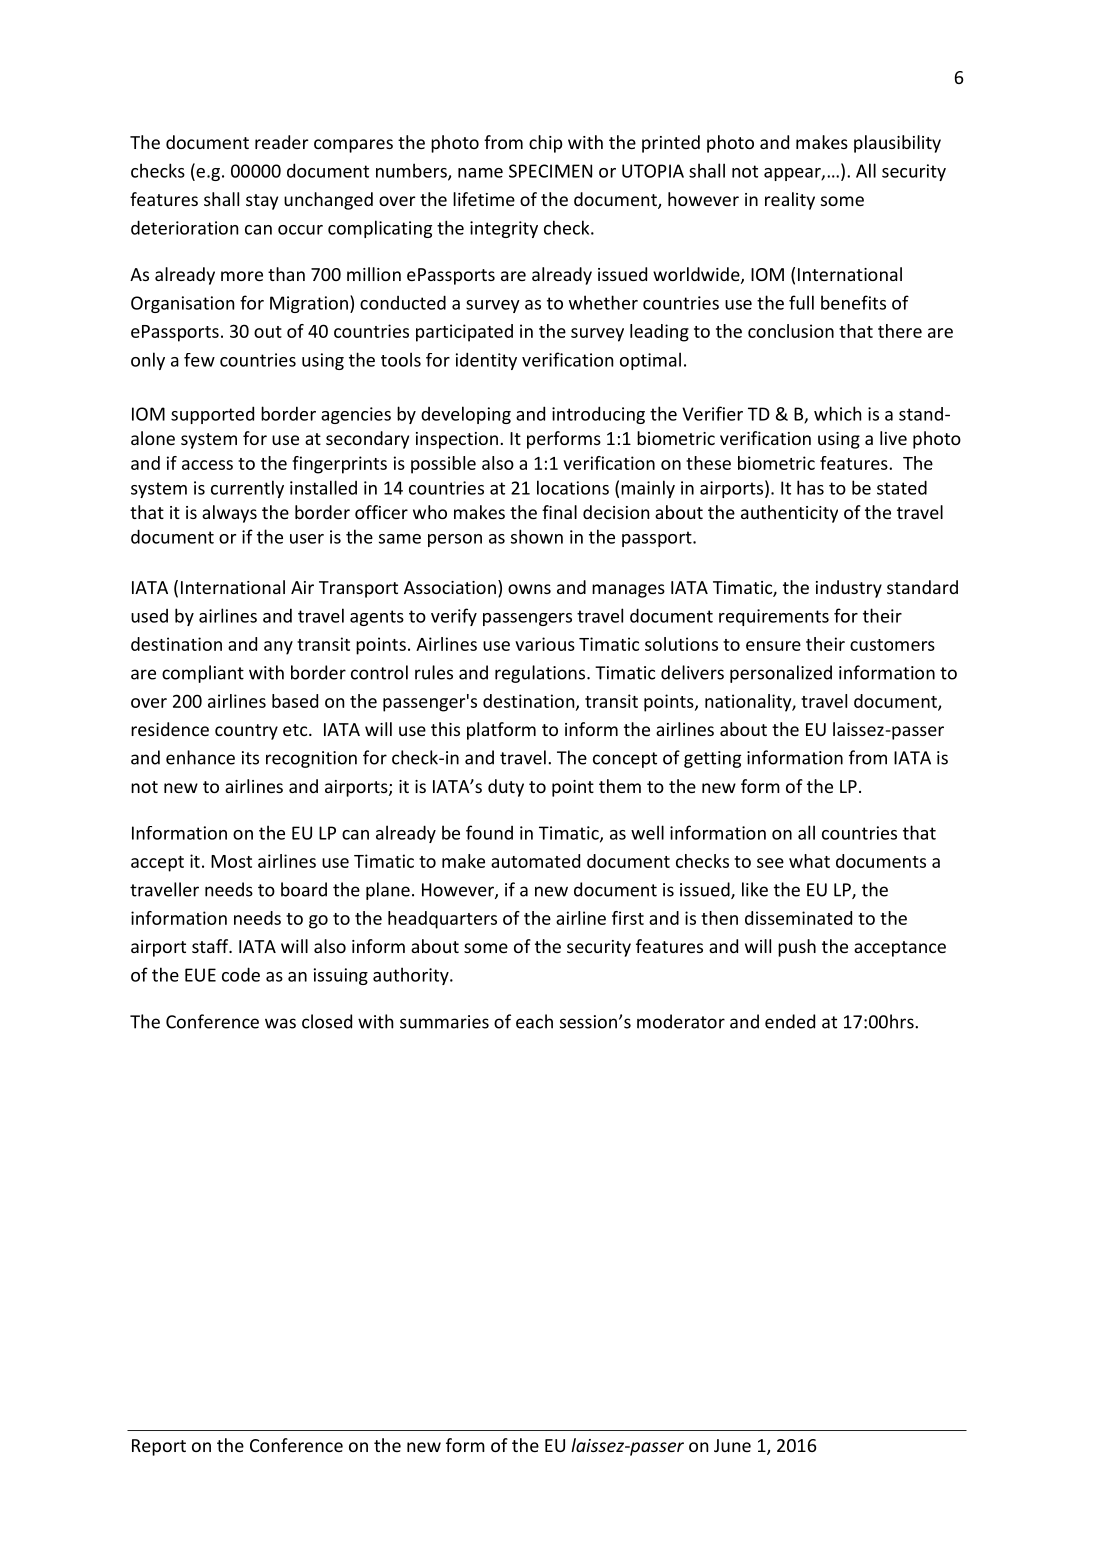 The width and height of the page is (1094, 1547). What do you see at coordinates (247, 489) in the page?
I see `currently` at bounding box center [247, 489].
